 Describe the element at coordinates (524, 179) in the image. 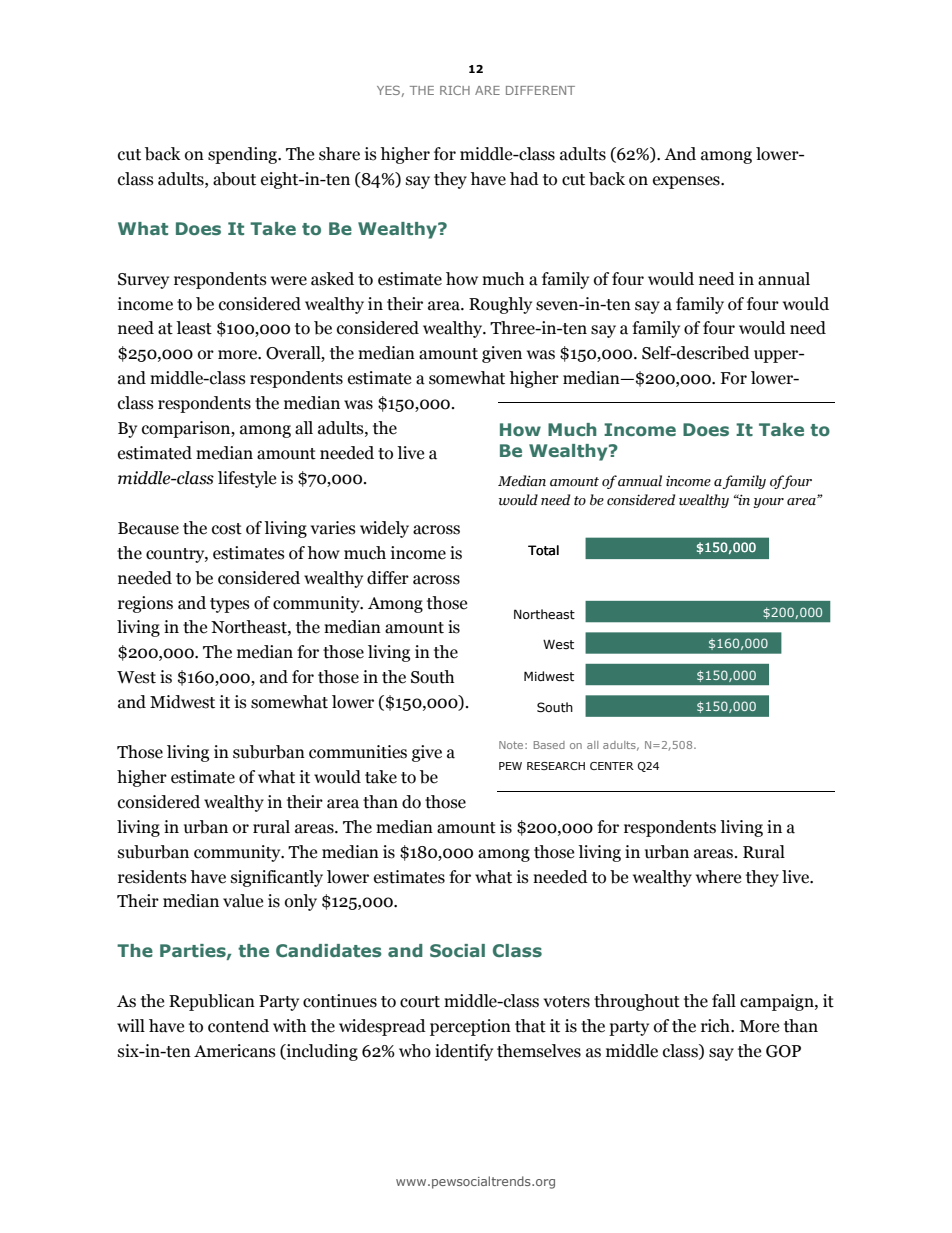

I see `had` at that location.
